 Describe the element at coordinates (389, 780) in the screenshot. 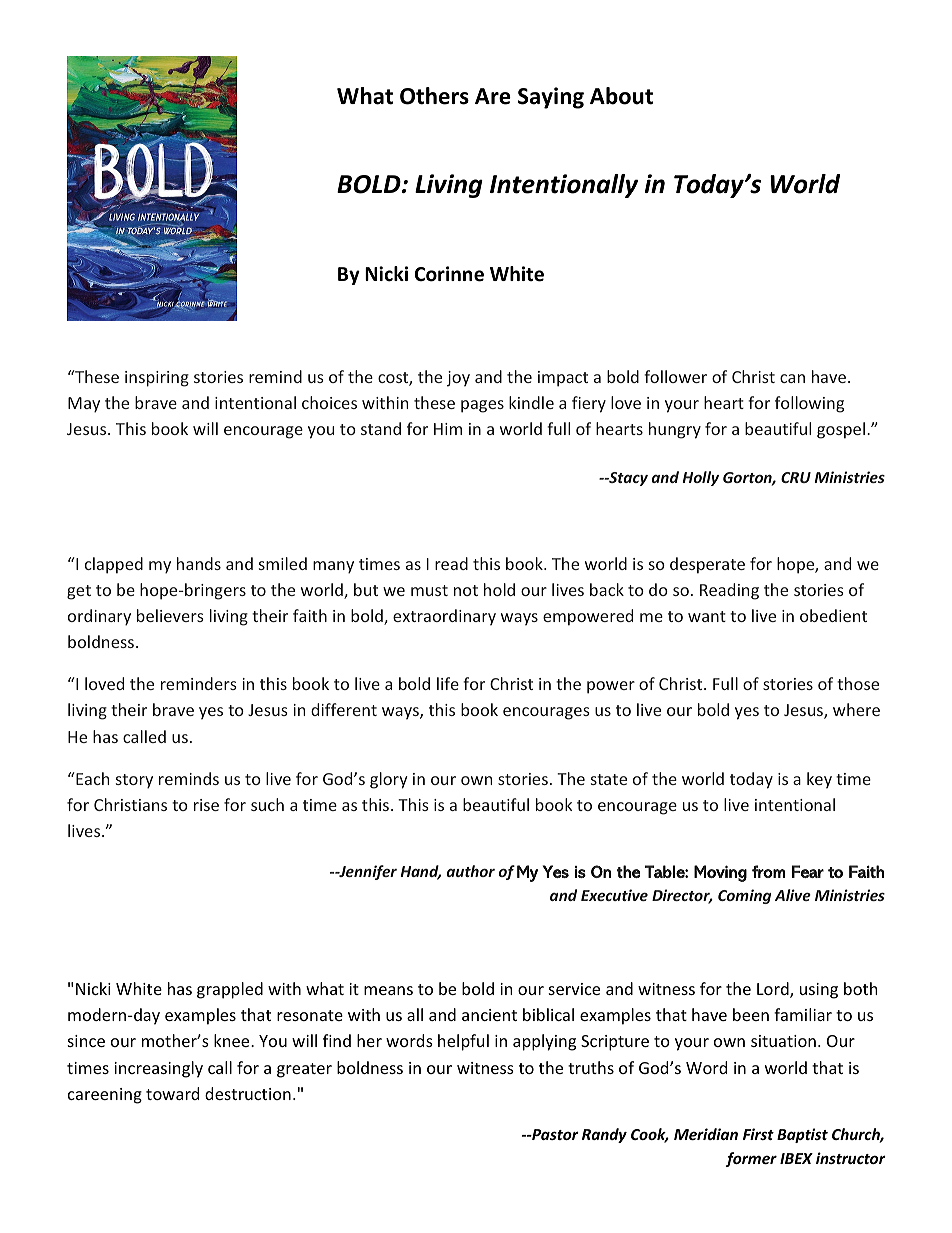

I see `glory` at that location.
